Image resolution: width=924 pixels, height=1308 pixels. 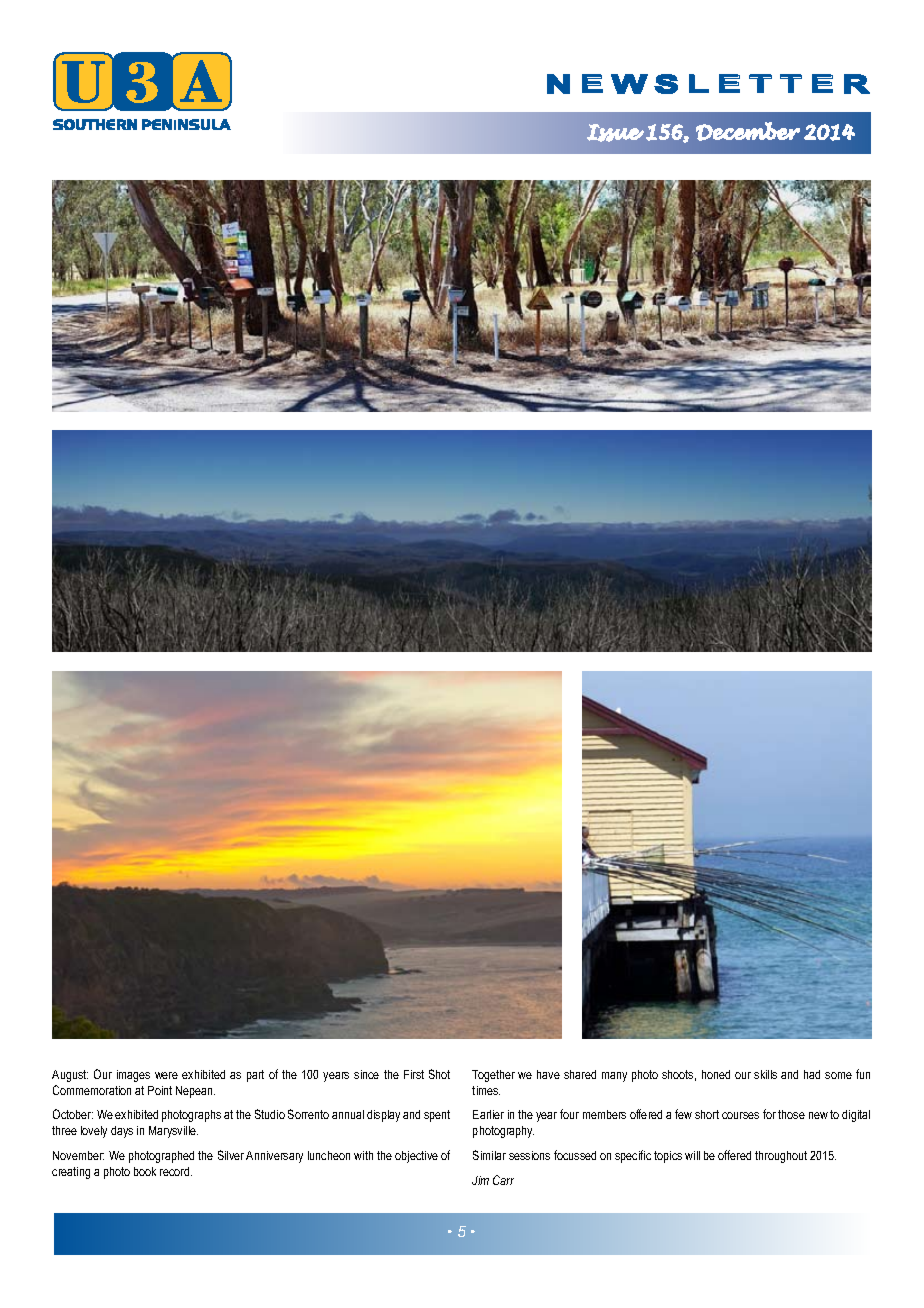 I want to click on had, so click(x=812, y=1074).
